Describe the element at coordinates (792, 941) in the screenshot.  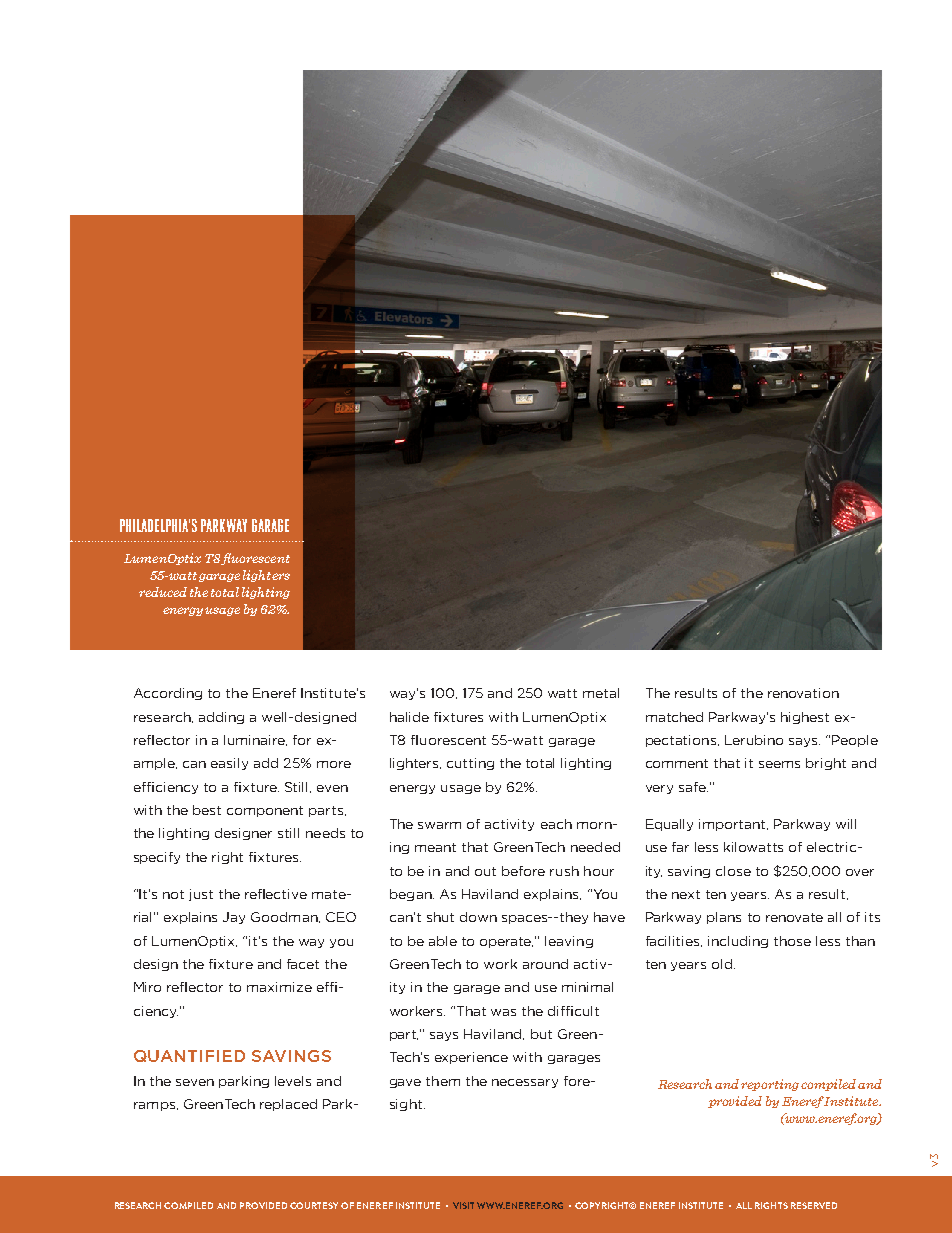
I see `those` at that location.
